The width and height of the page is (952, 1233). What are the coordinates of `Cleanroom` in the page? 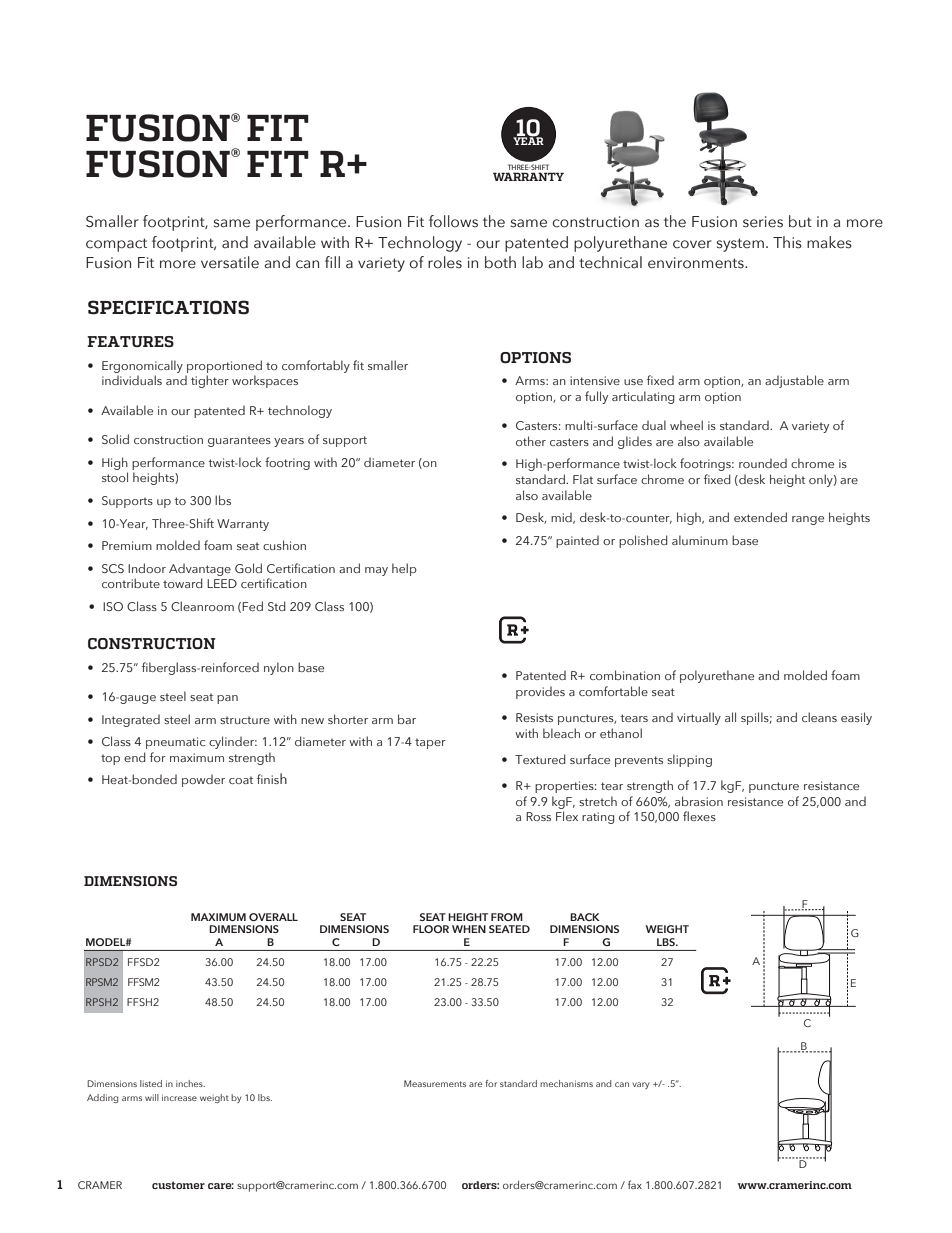 It's located at (202, 606).
